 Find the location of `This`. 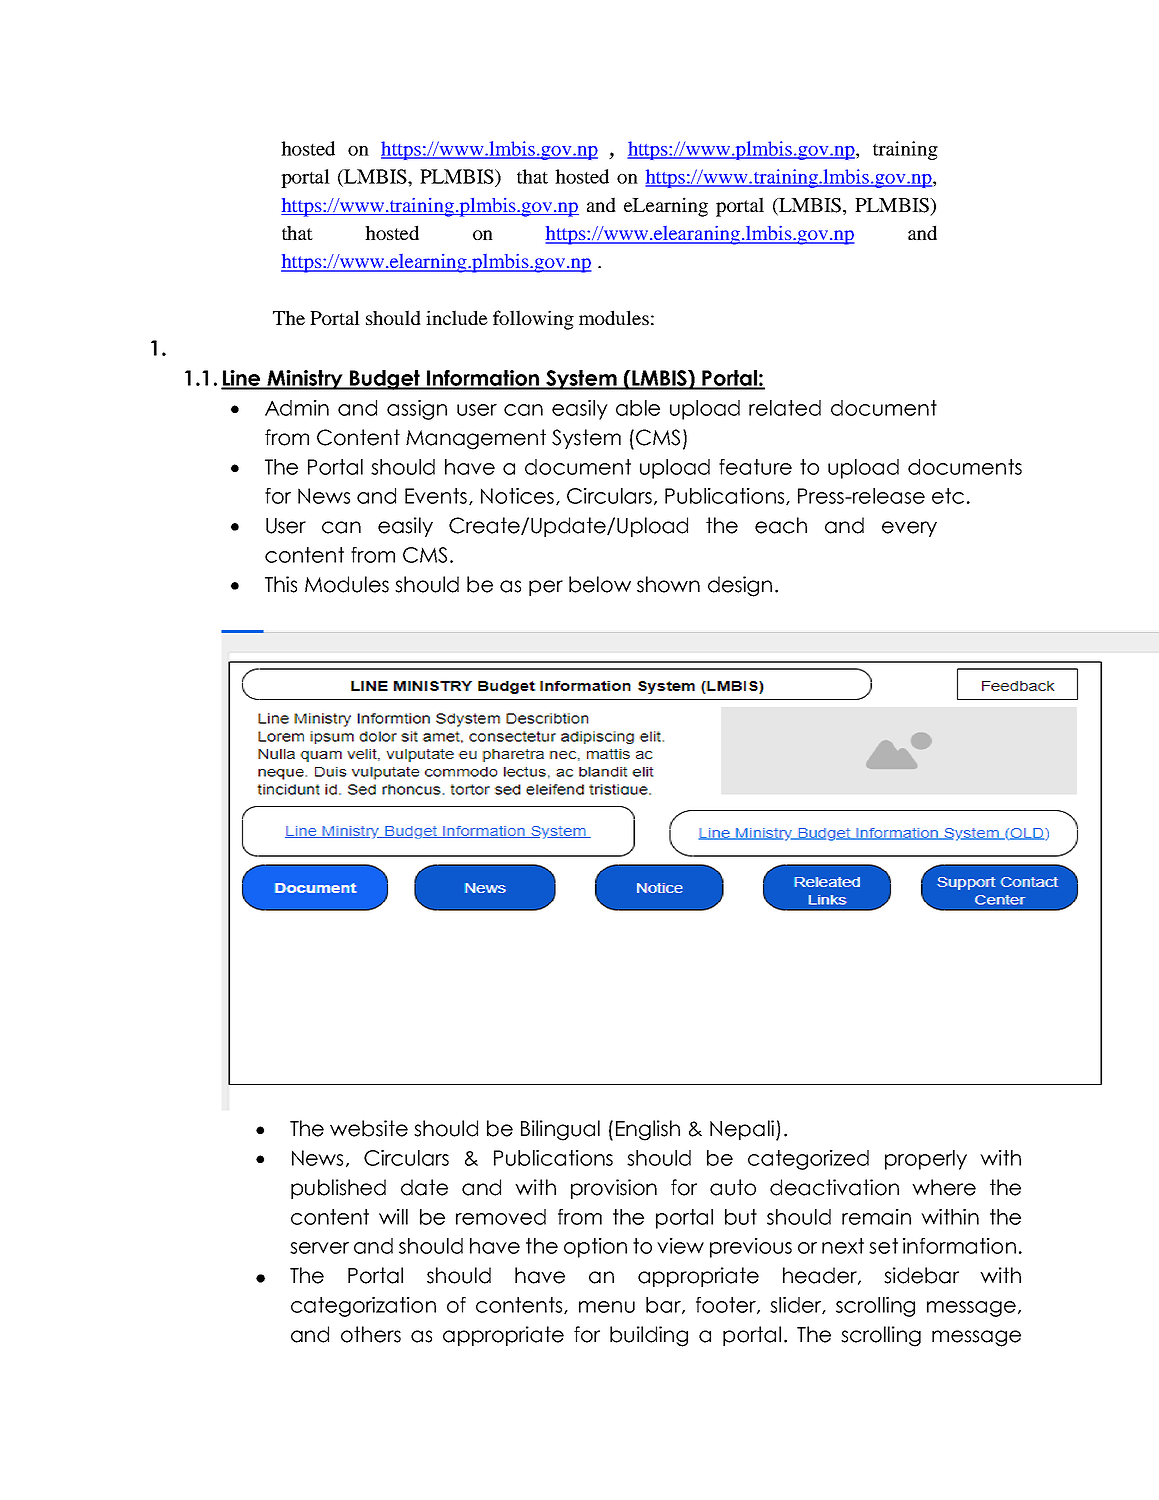

This is located at coordinates (281, 584).
